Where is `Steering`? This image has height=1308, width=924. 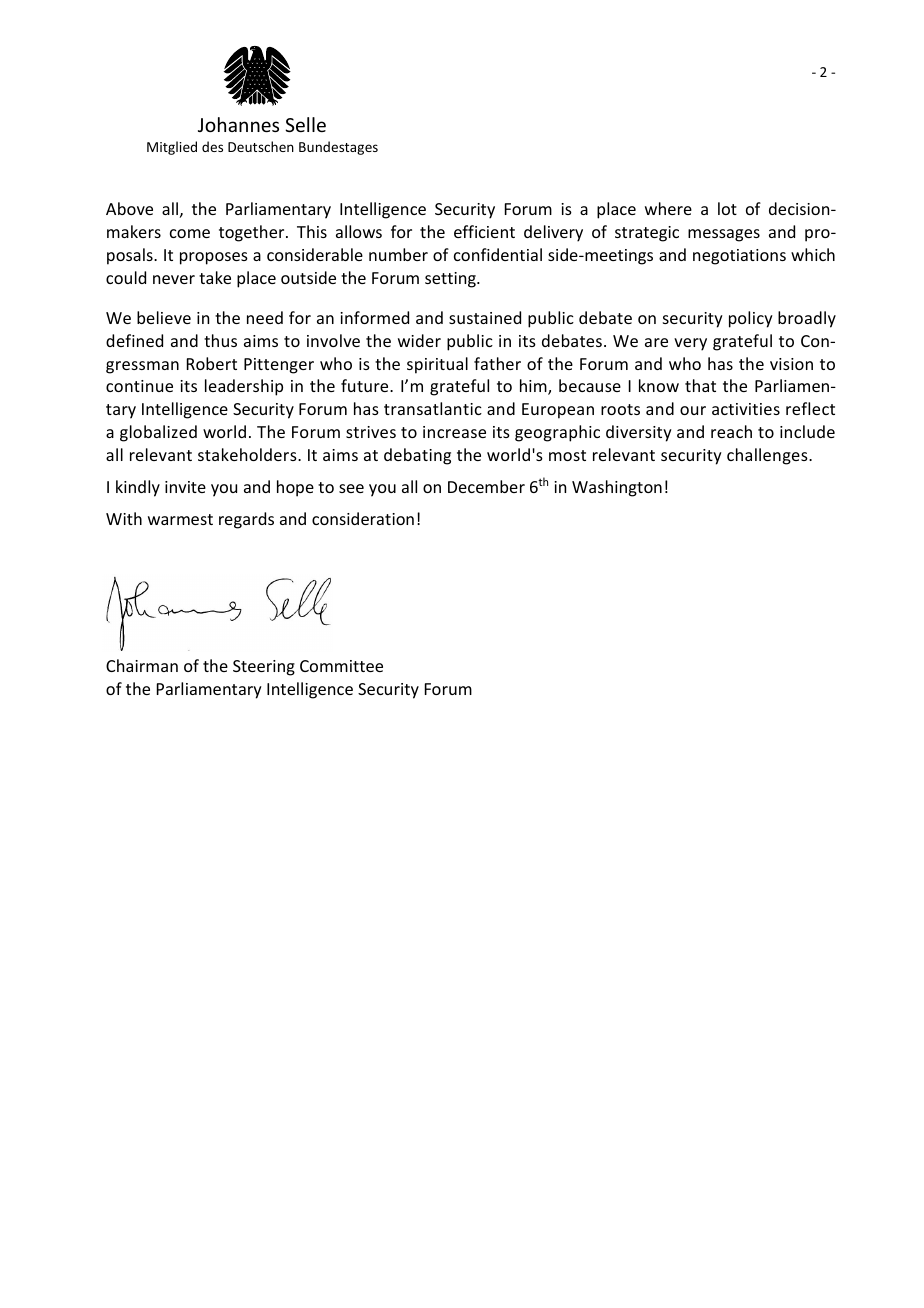
Steering is located at coordinates (264, 668).
